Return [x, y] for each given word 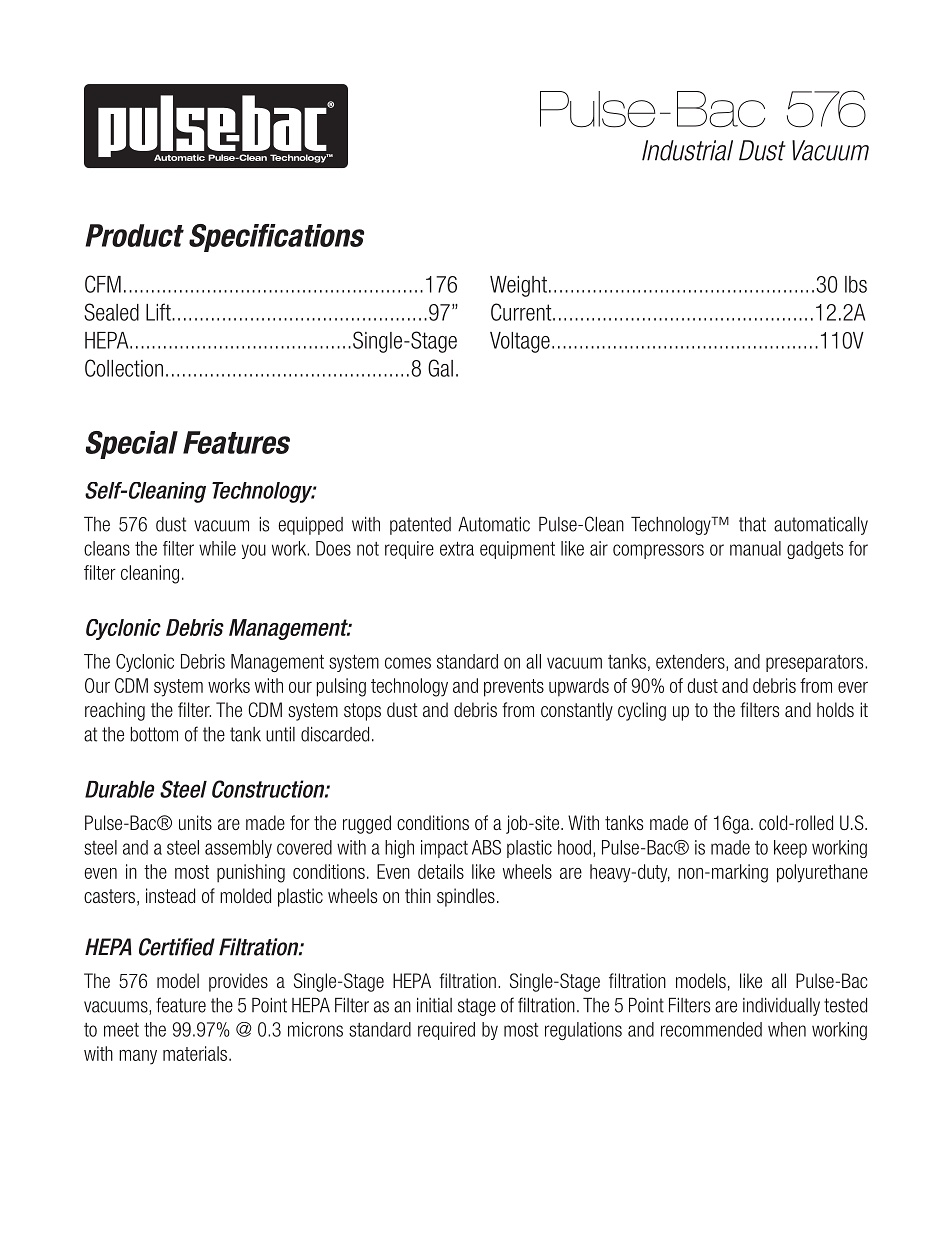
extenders [691, 662]
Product [134, 235]
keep [790, 849]
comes [408, 663]
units [195, 822]
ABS [486, 847]
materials [196, 1053]
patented [420, 526]
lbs [856, 284]
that [752, 524]
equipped [310, 526]
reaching [115, 711]
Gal [440, 368]
